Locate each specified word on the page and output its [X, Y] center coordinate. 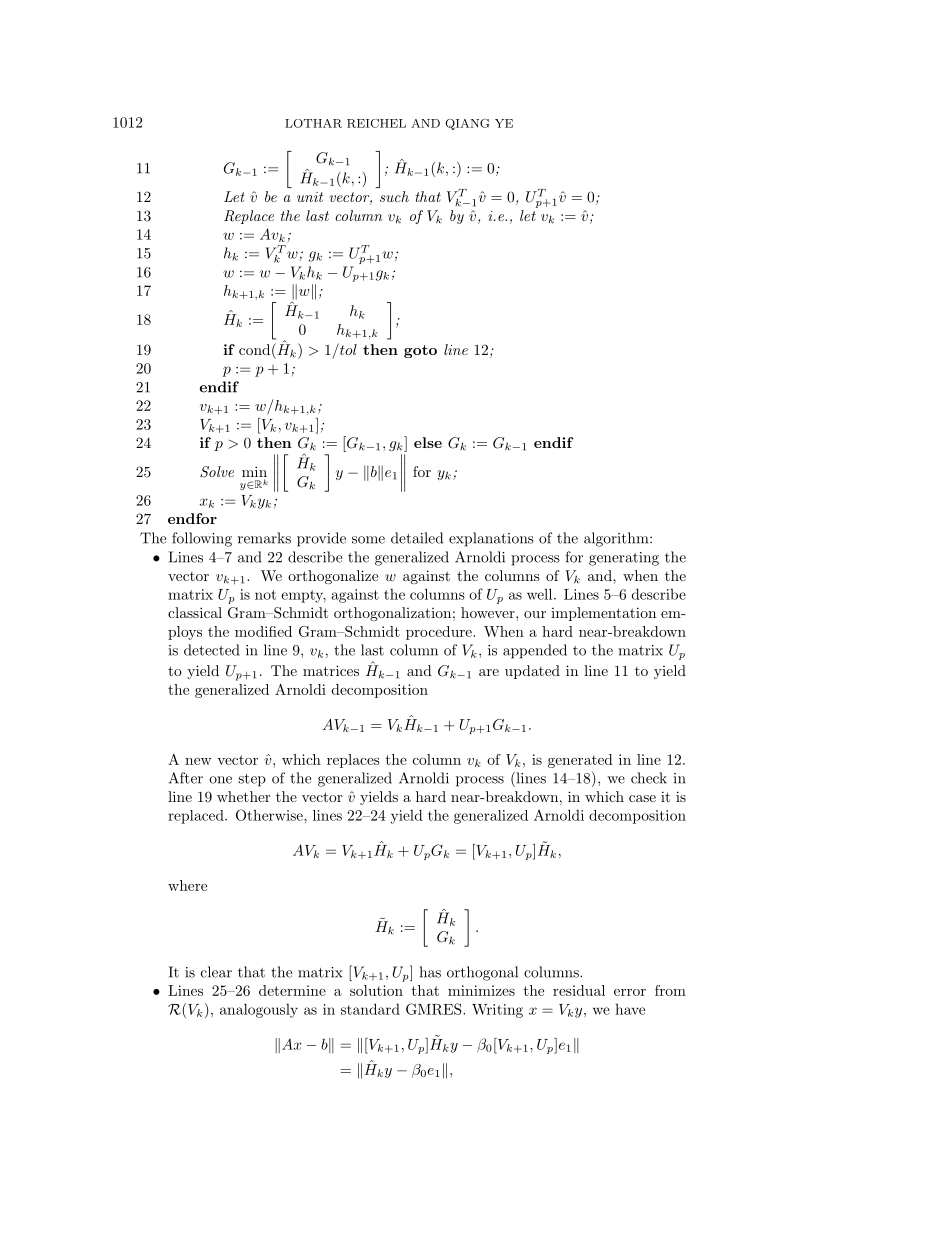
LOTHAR [313, 123]
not [265, 595]
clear [216, 972]
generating [624, 559]
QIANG [467, 124]
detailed [417, 538]
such [394, 196]
